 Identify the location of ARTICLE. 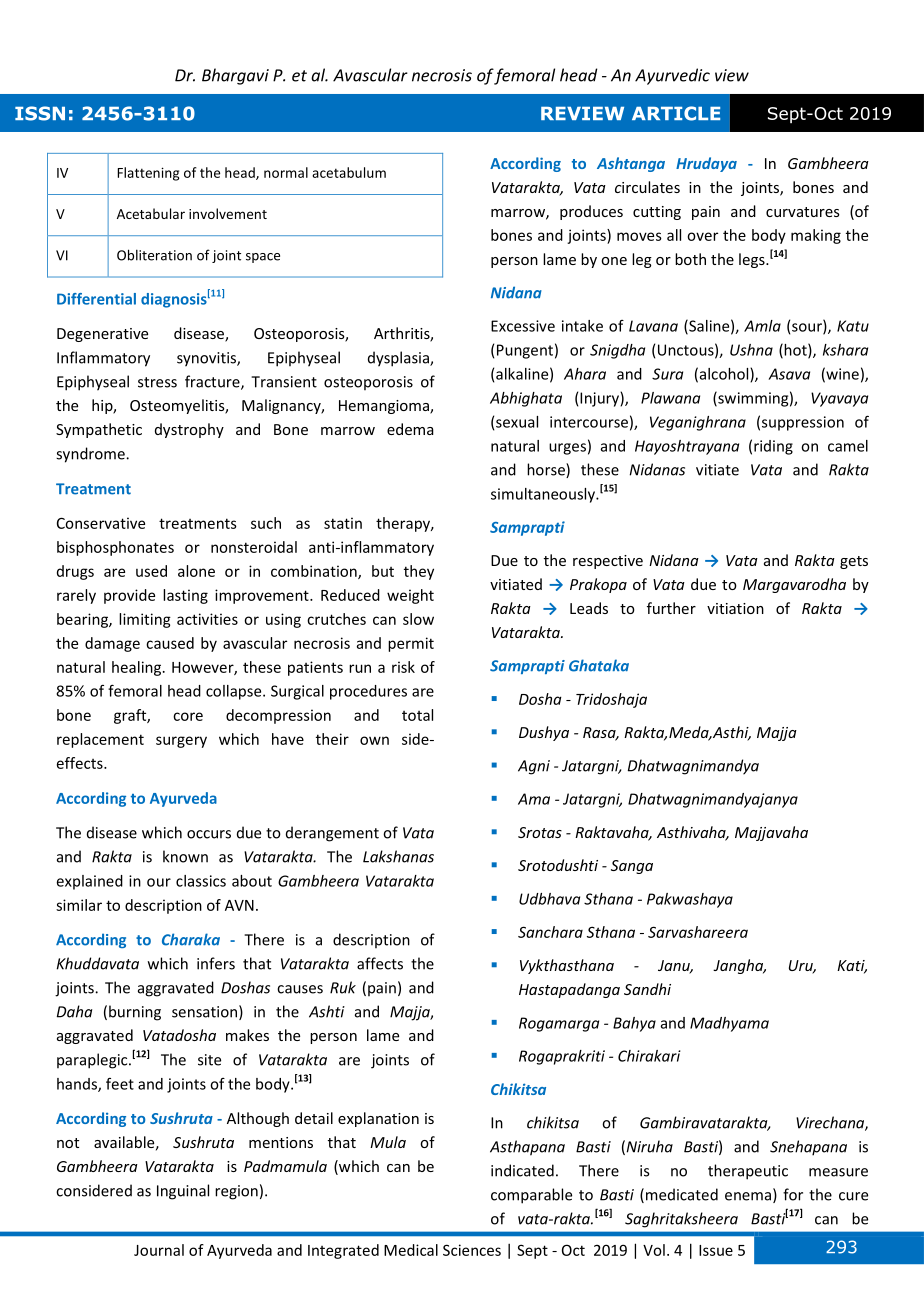
(676, 113).
